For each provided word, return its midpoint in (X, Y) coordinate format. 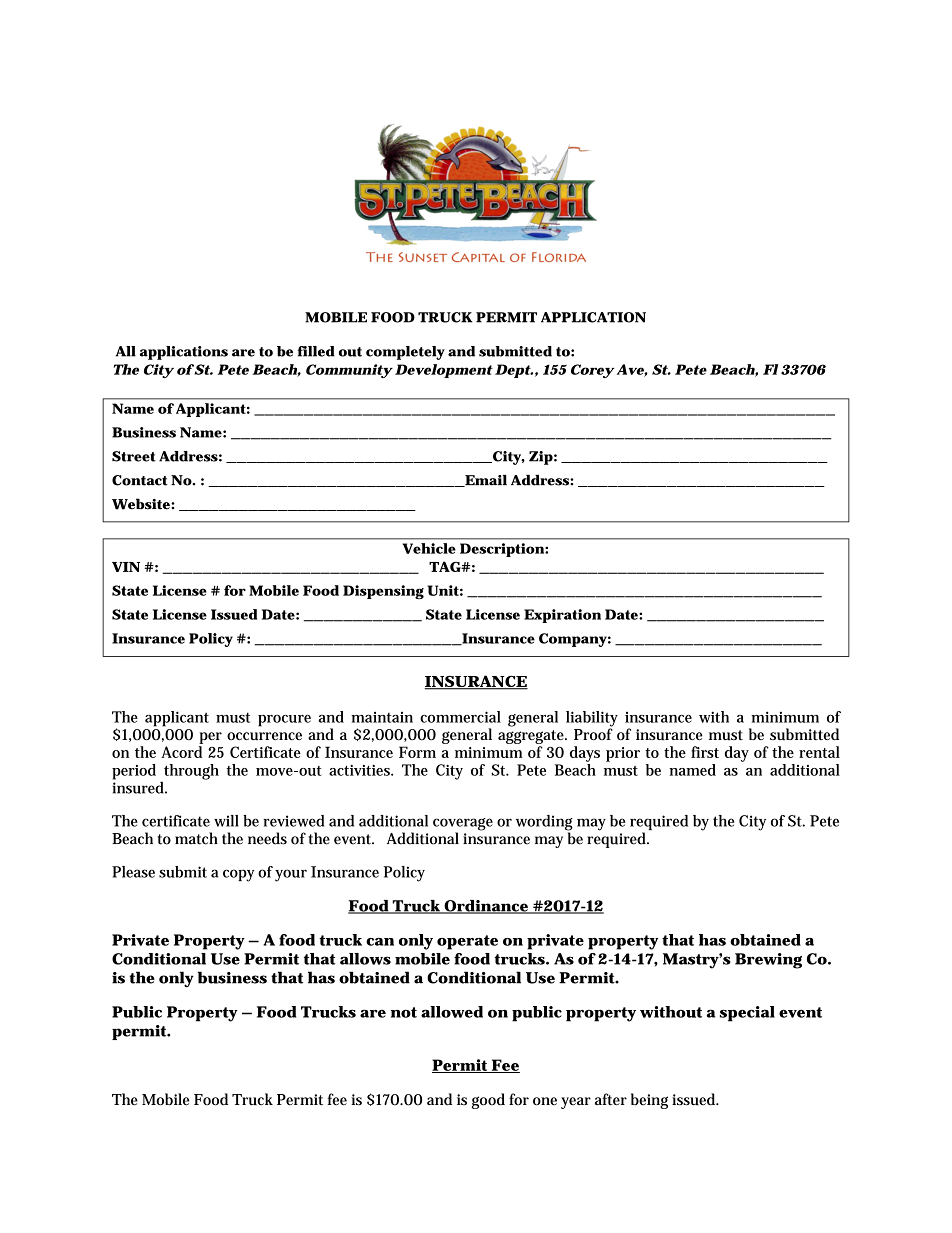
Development (444, 371)
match (196, 838)
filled (316, 351)
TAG (445, 566)
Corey (592, 371)
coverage (463, 825)
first (705, 752)
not (404, 1012)
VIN (126, 567)
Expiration (562, 616)
